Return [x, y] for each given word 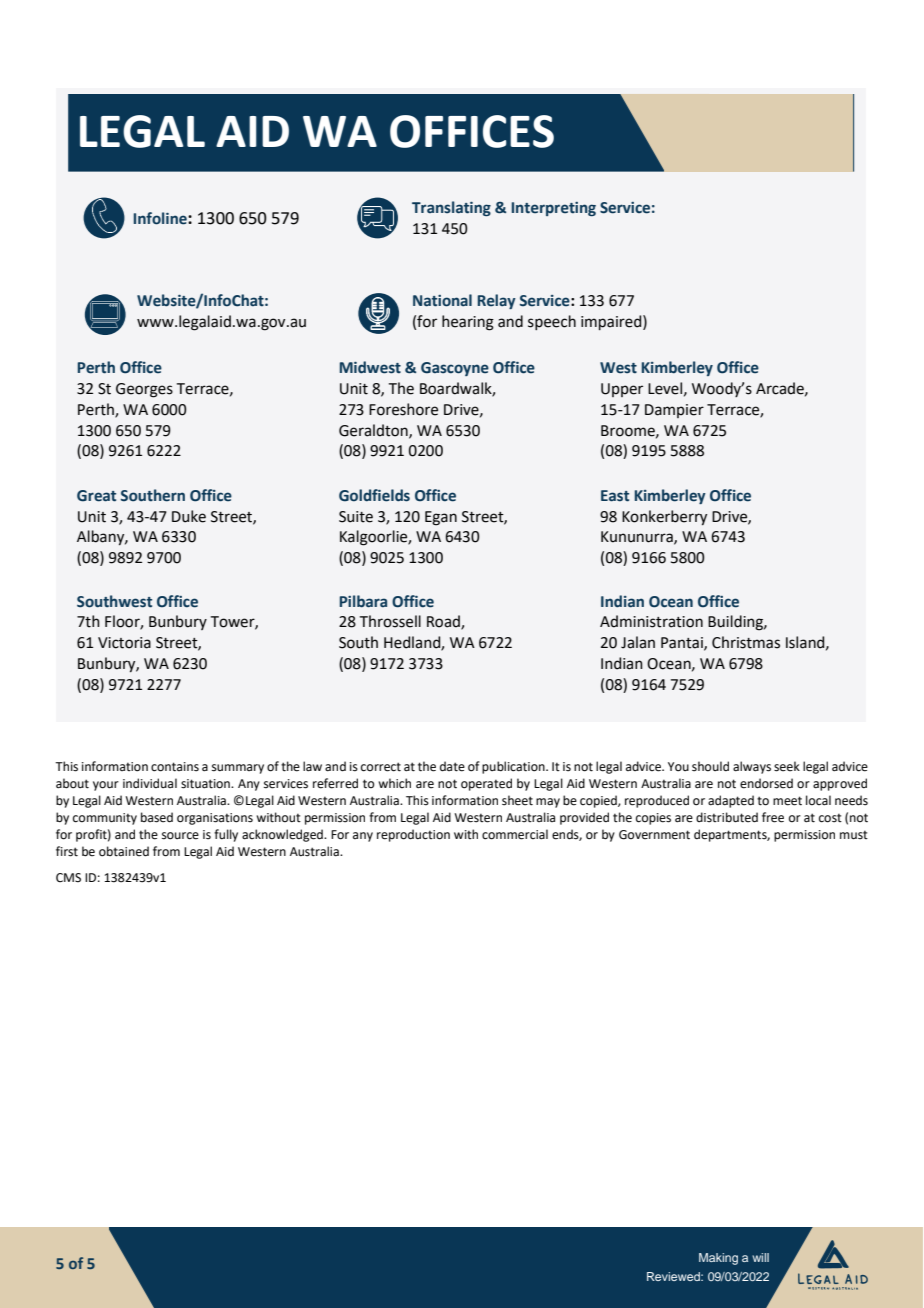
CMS [68, 878]
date [452, 766]
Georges [144, 390]
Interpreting [554, 209]
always [752, 767]
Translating [451, 208]
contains [175, 767]
